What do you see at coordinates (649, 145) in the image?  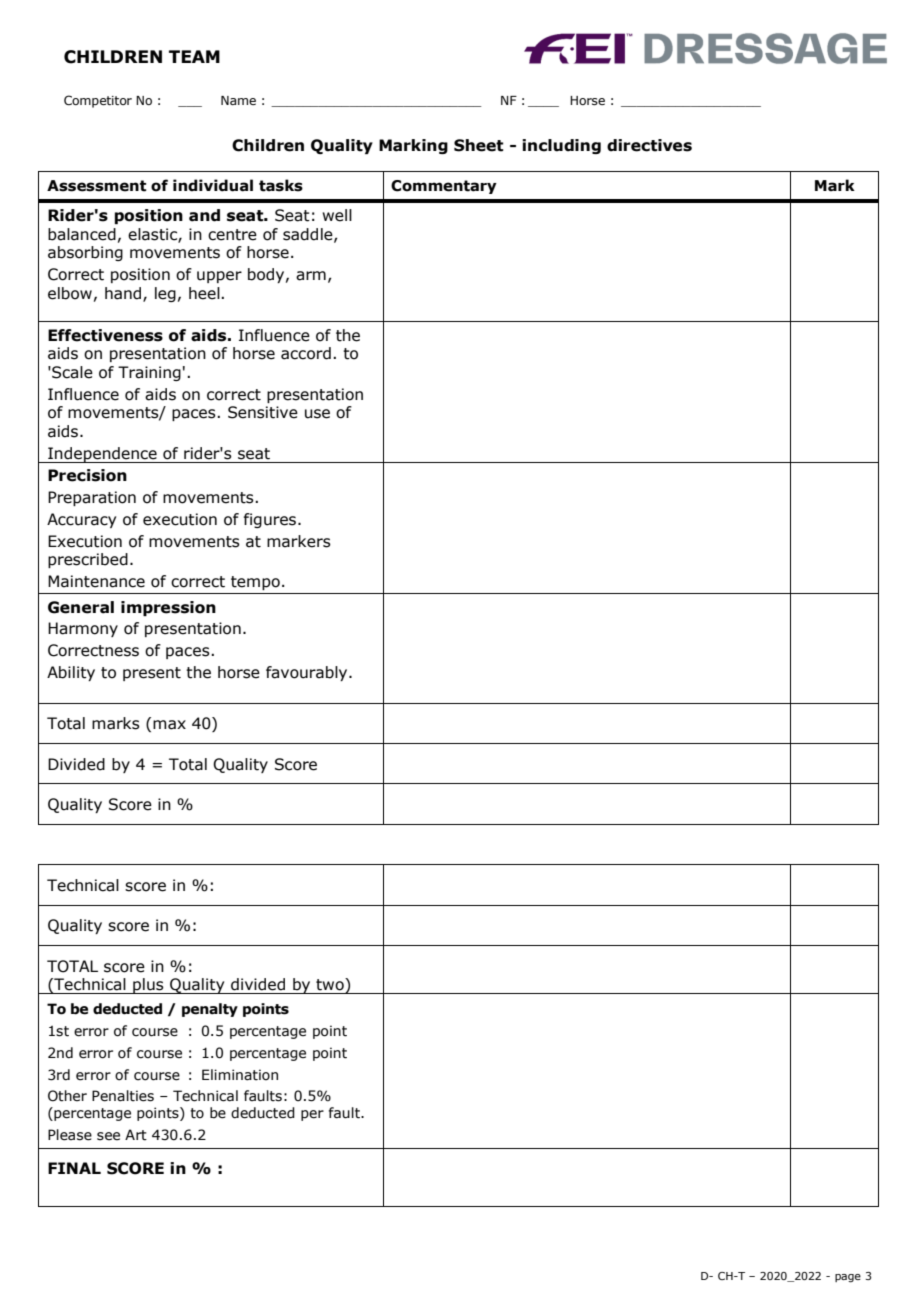 I see `directives` at bounding box center [649, 145].
